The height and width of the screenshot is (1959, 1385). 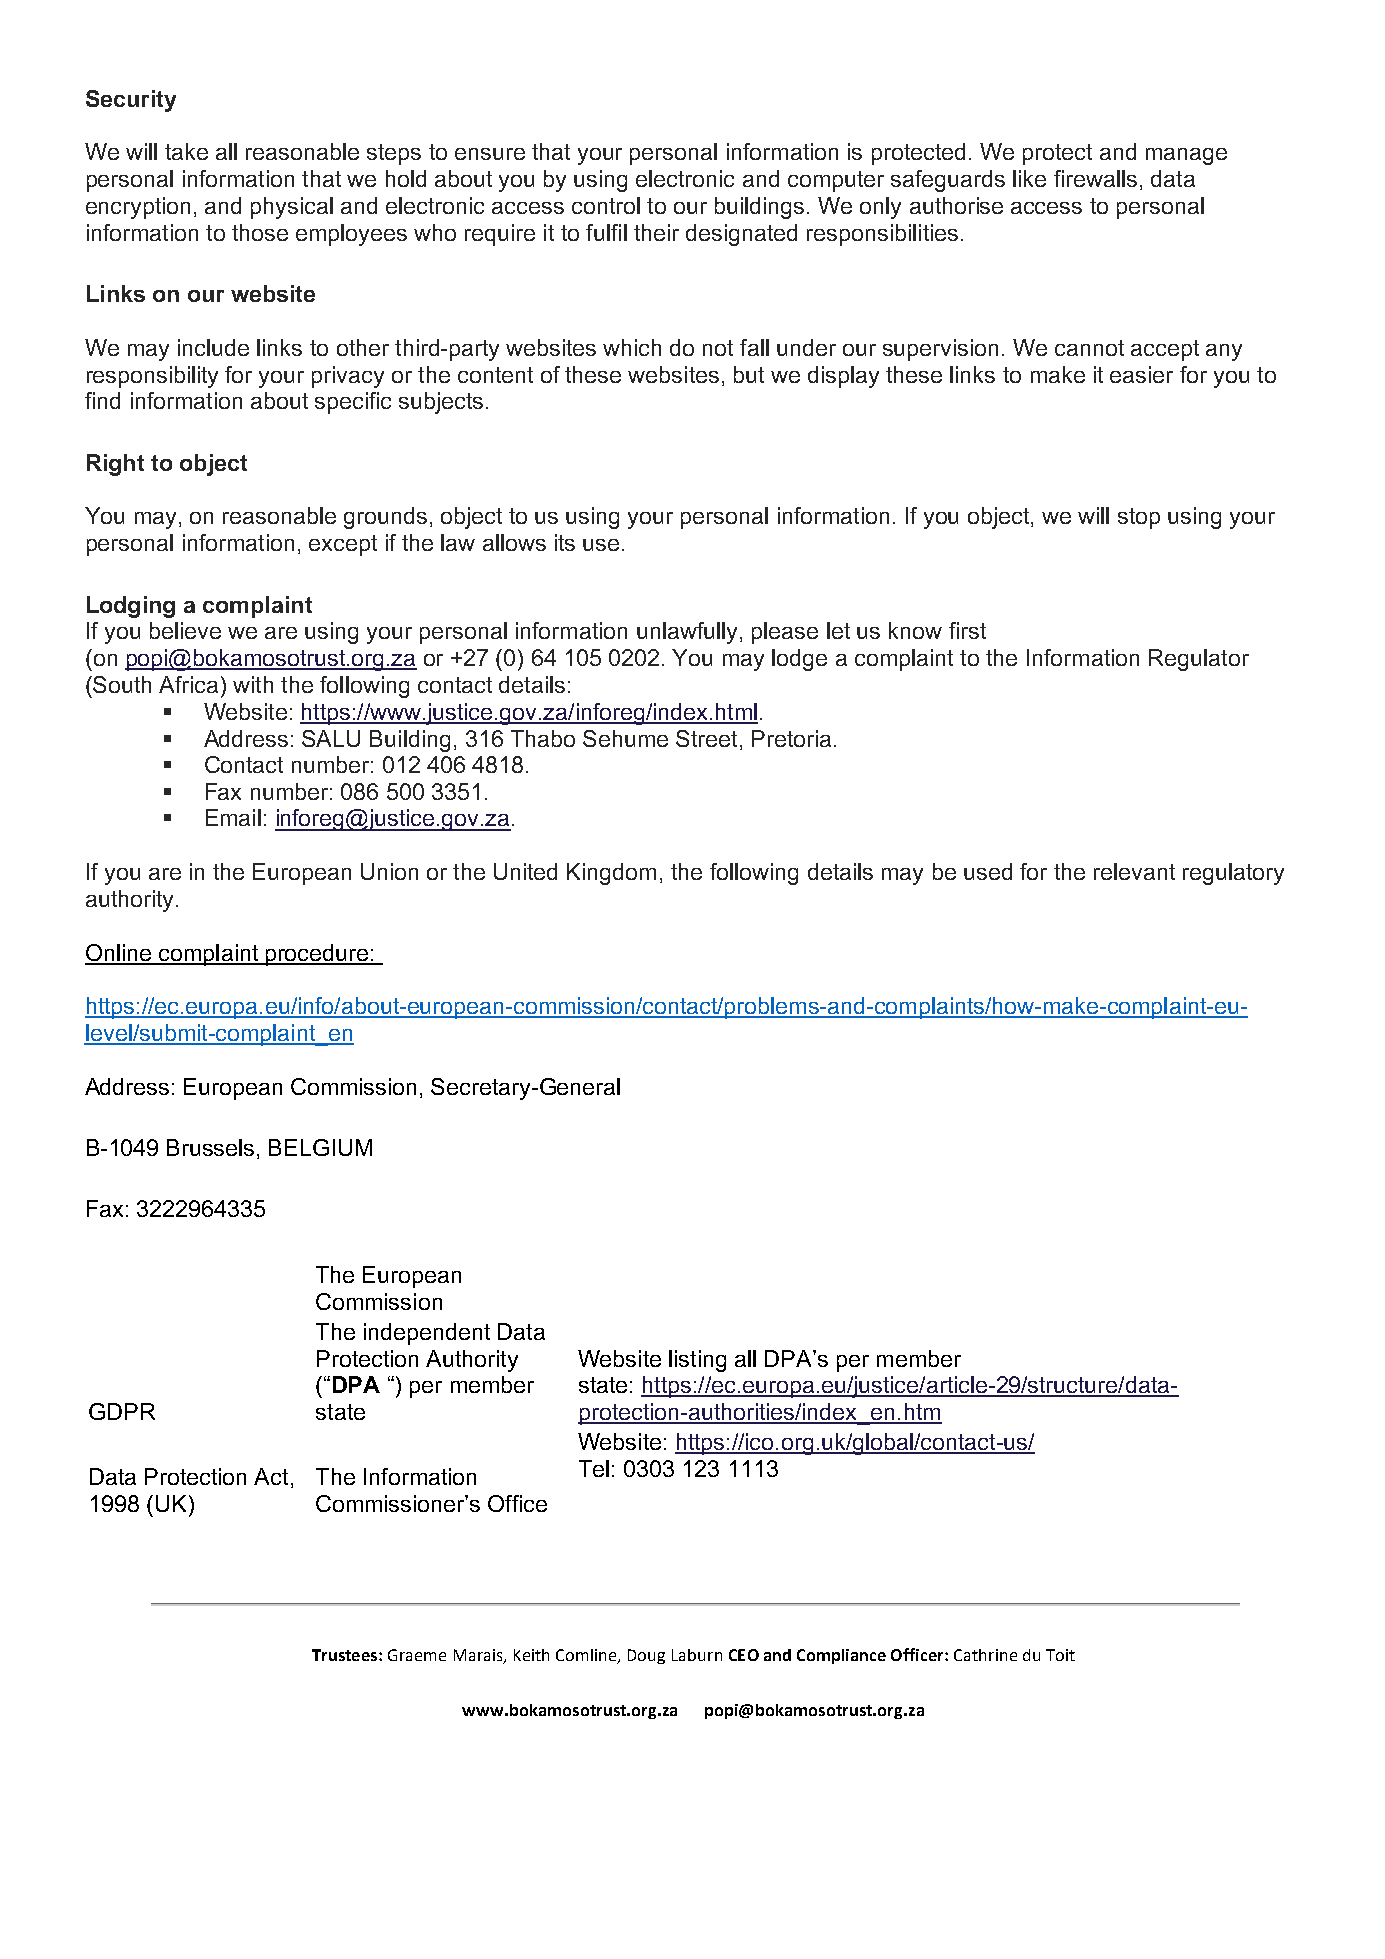 What do you see at coordinates (1060, 1655) in the screenshot?
I see `Toit` at bounding box center [1060, 1655].
